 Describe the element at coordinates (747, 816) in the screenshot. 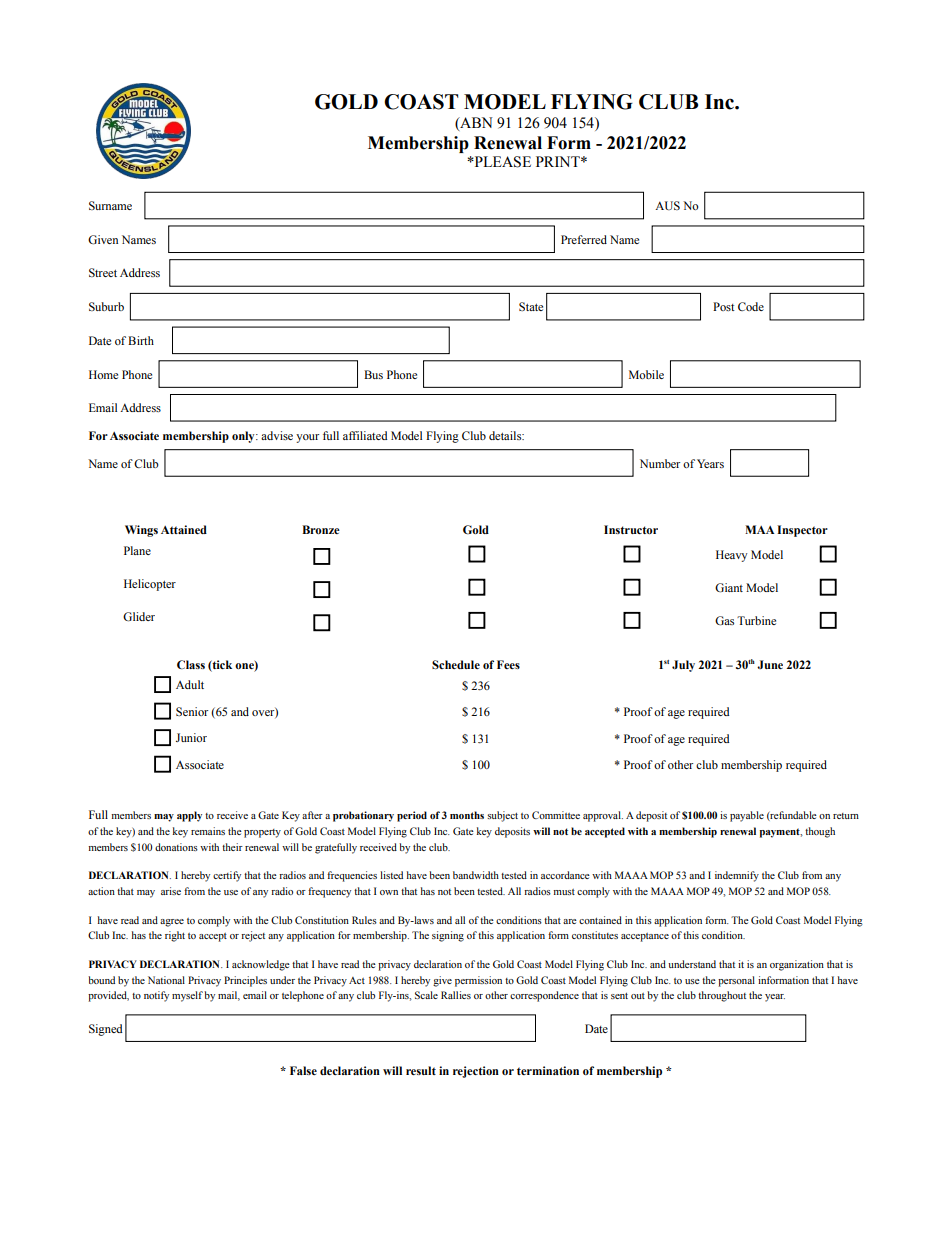

I see `payable` at that location.
